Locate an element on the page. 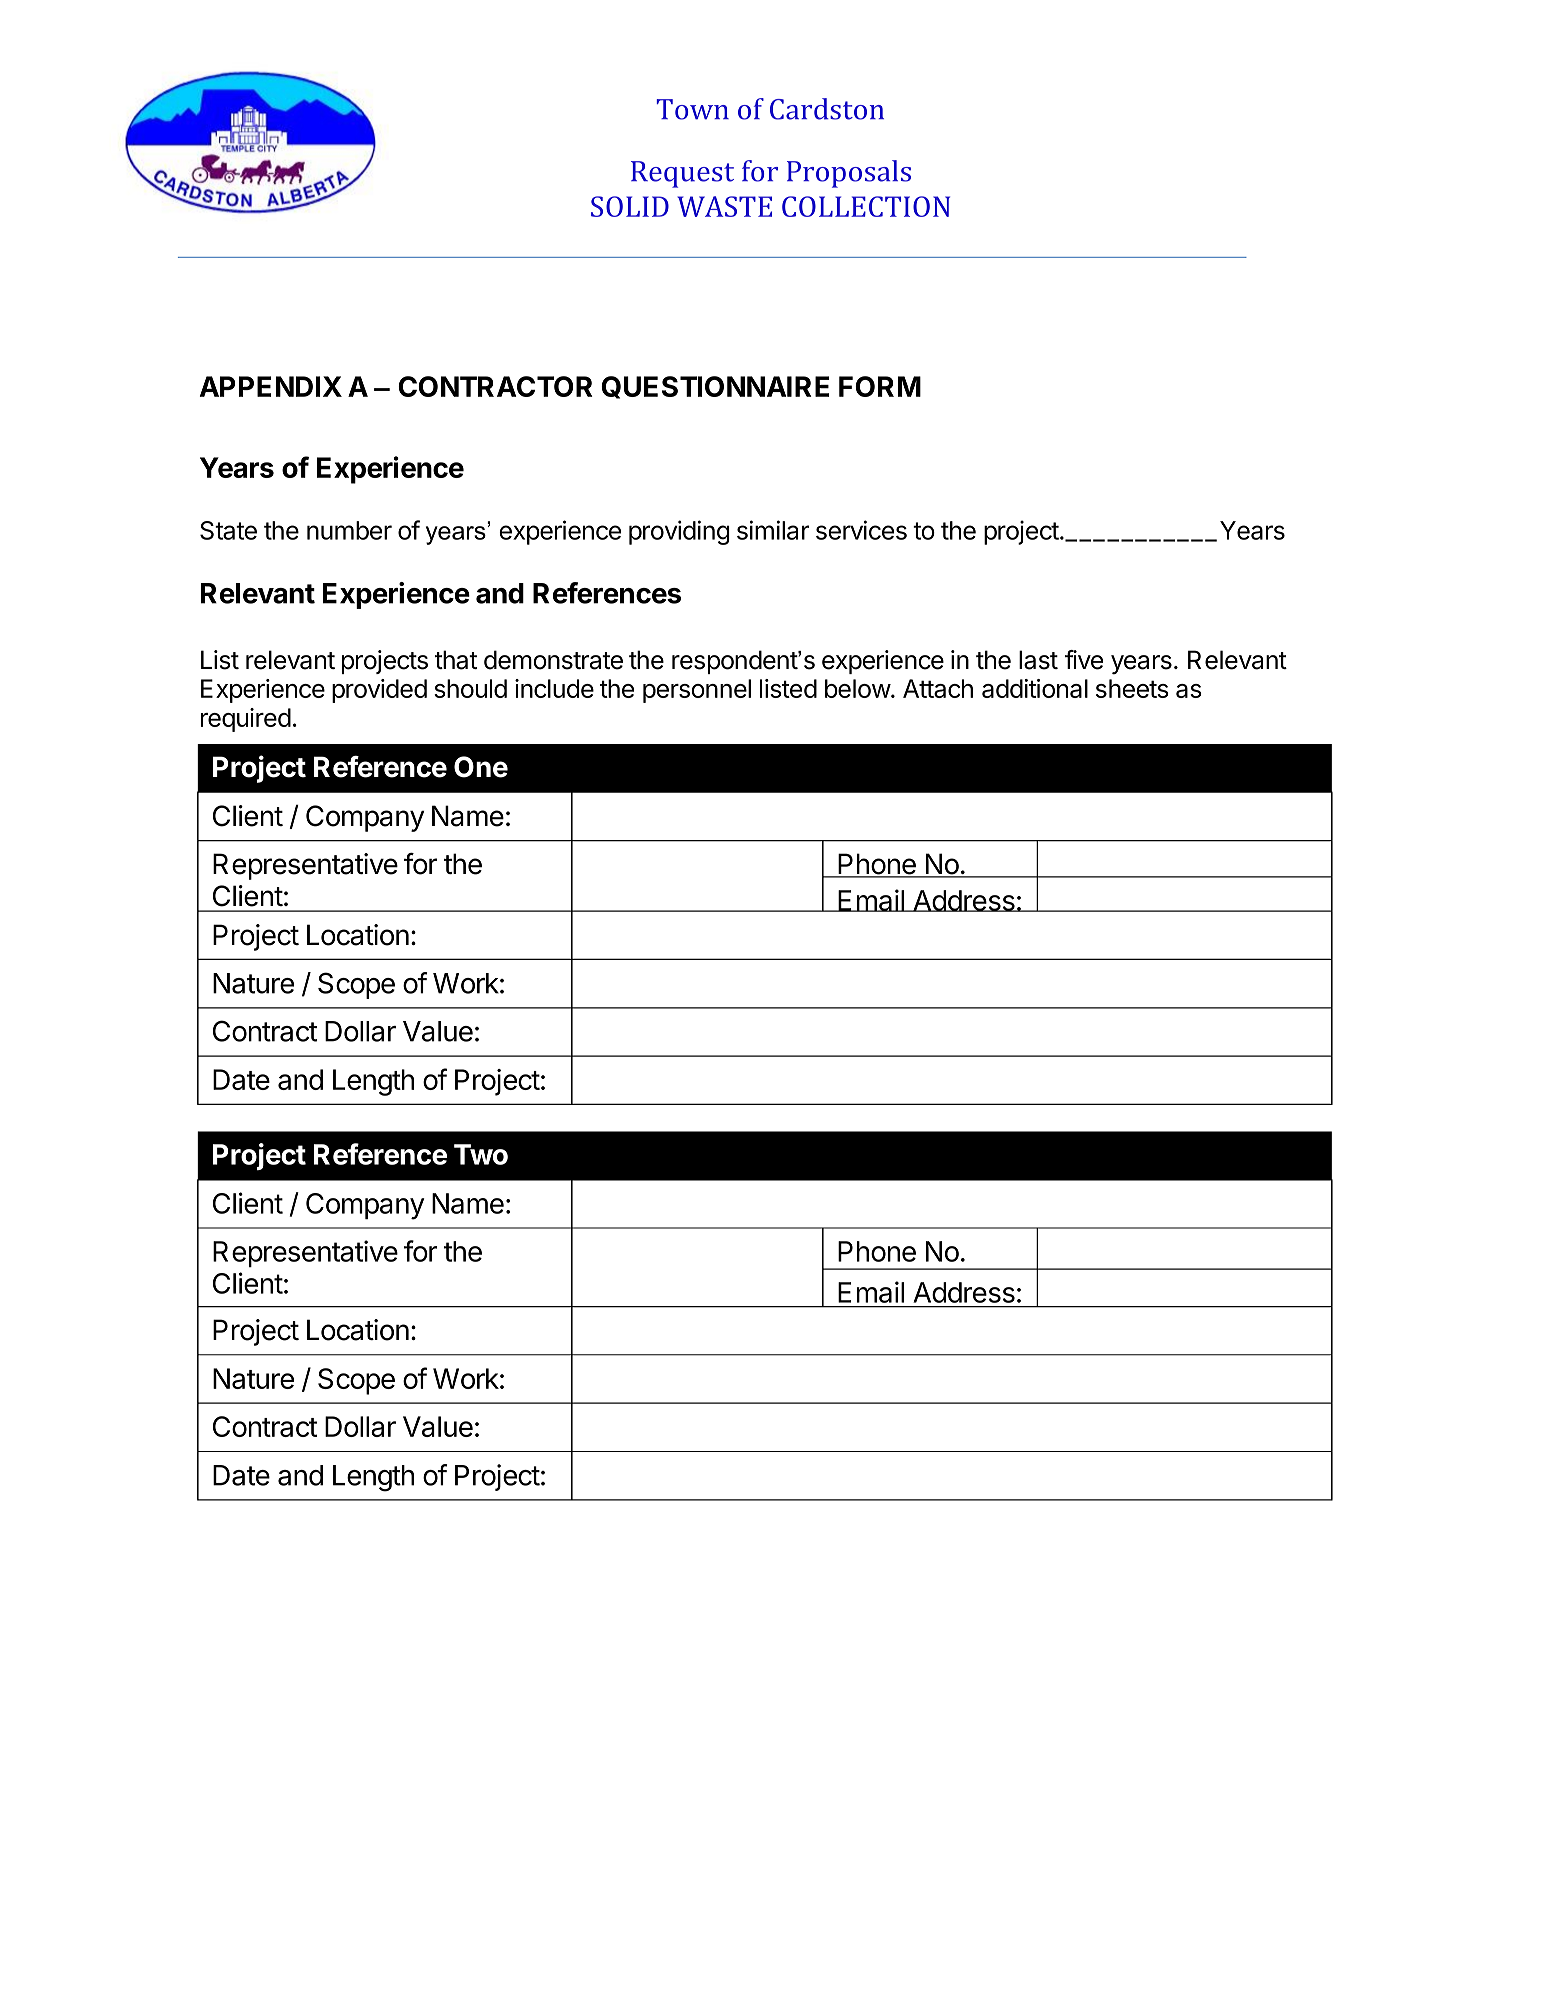 The width and height of the image is (1542, 1996). services is located at coordinates (861, 530).
